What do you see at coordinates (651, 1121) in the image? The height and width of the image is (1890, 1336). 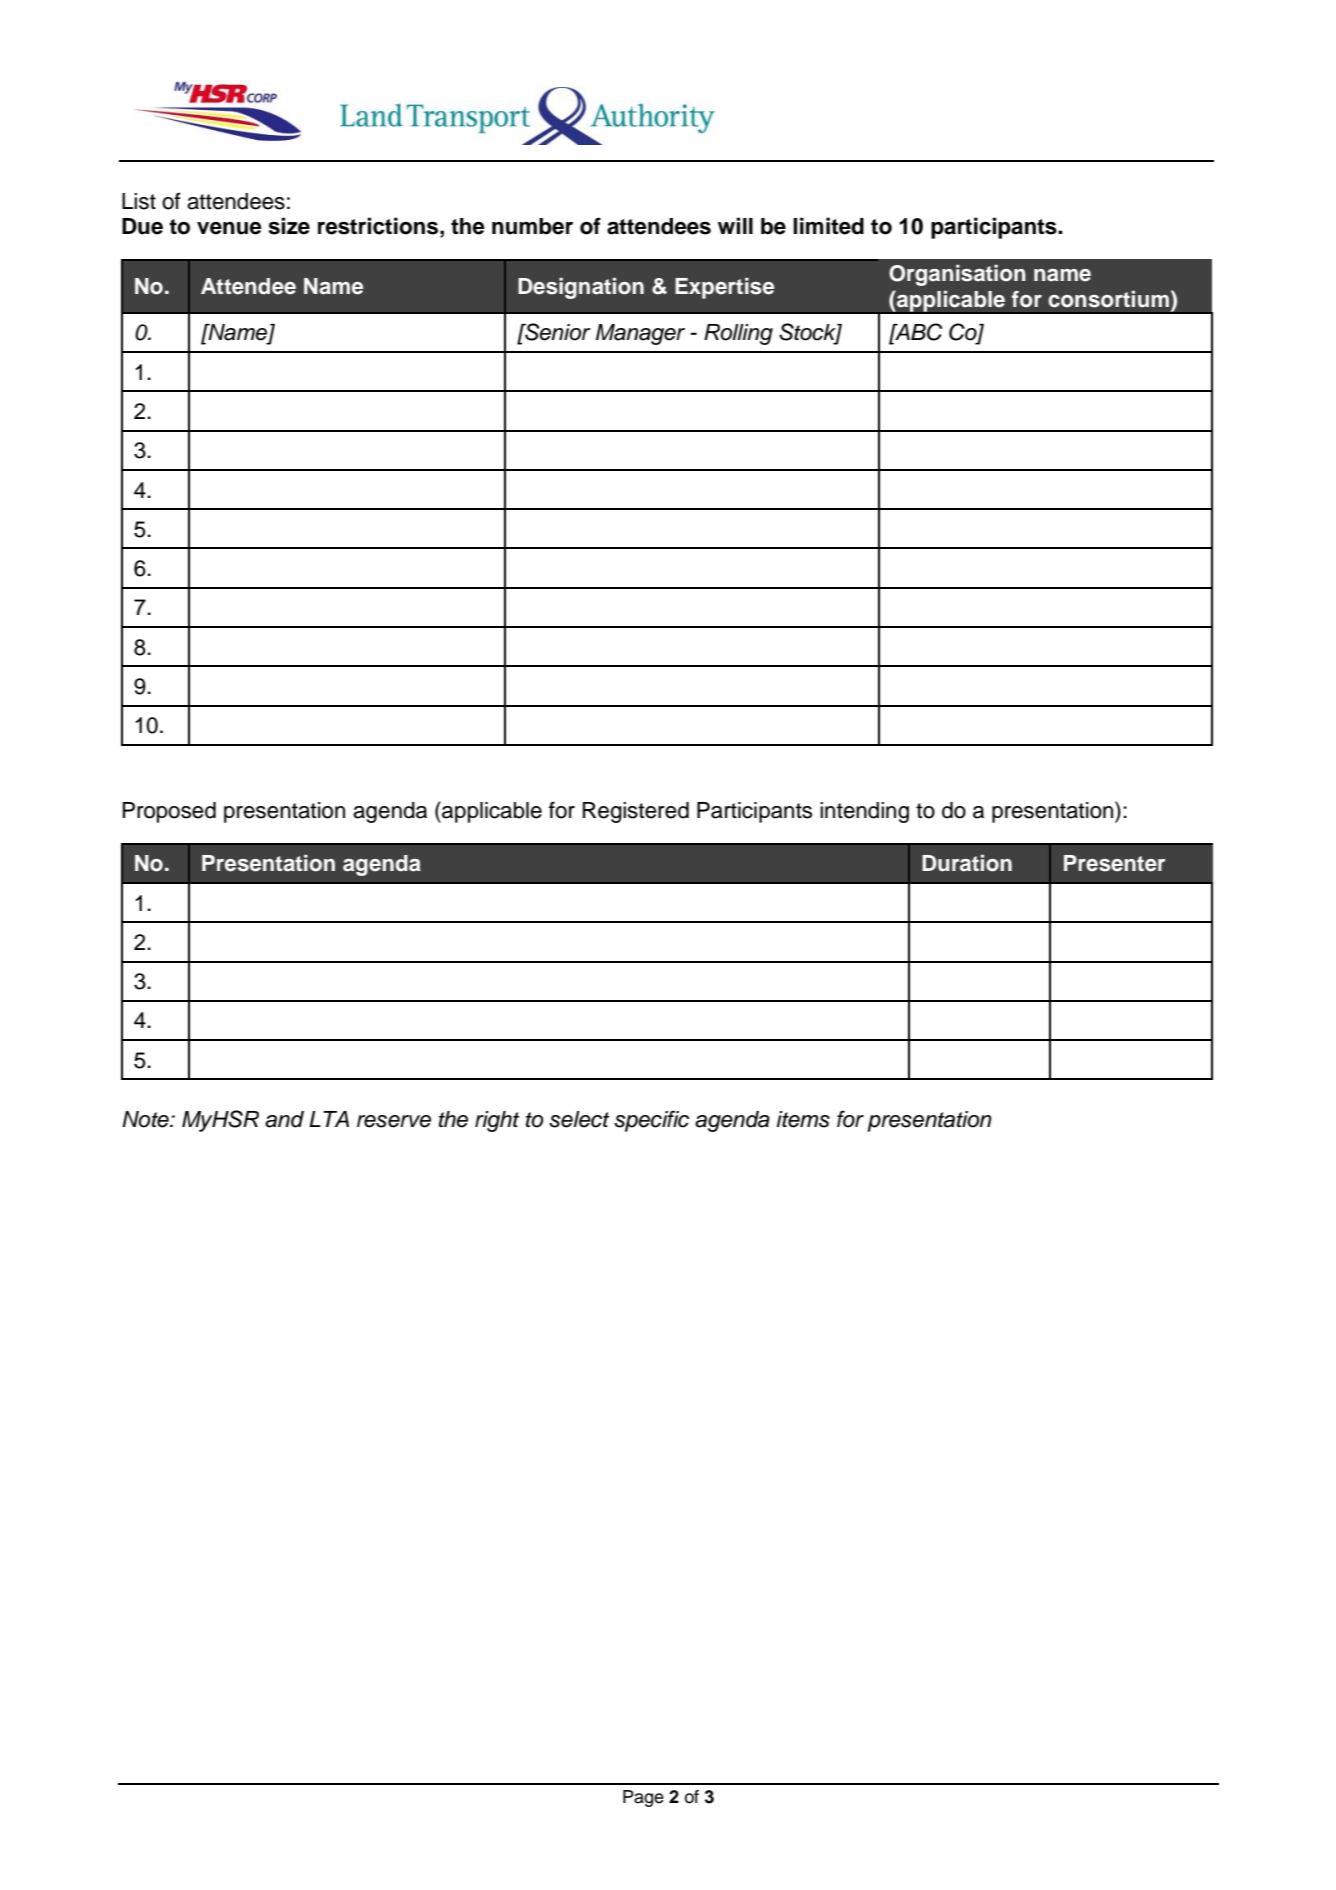 I see `specific` at bounding box center [651, 1121].
